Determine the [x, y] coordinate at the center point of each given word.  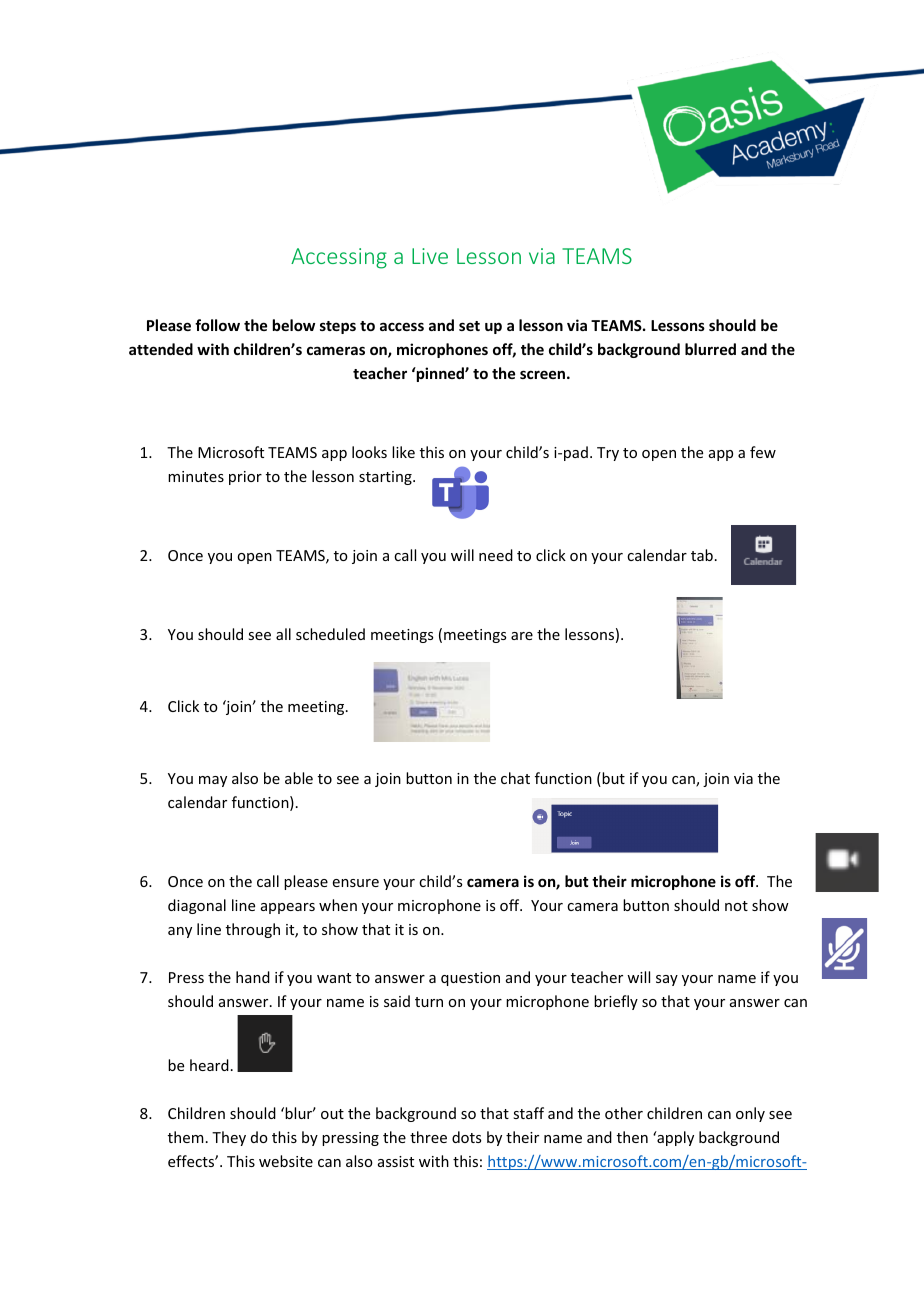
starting [386, 478]
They [229, 1138]
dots [466, 1137]
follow [217, 325]
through [253, 930]
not [736, 906]
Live [430, 256]
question [470, 979]
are [522, 636]
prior [245, 478]
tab [702, 555]
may [213, 781]
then [632, 1137]
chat [515, 778]
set [469, 326]
